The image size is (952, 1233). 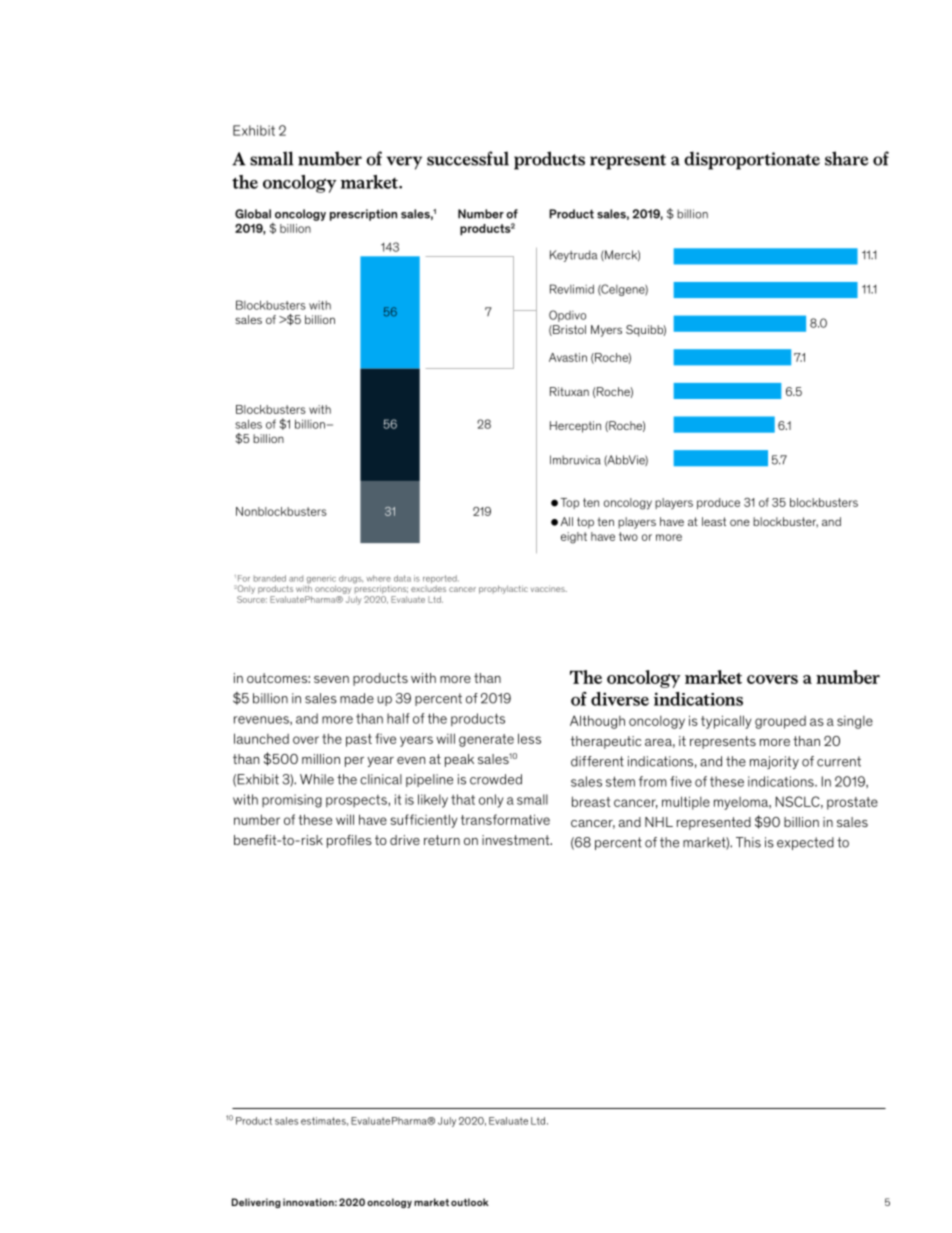 I want to click on Myers, so click(x=606, y=331).
